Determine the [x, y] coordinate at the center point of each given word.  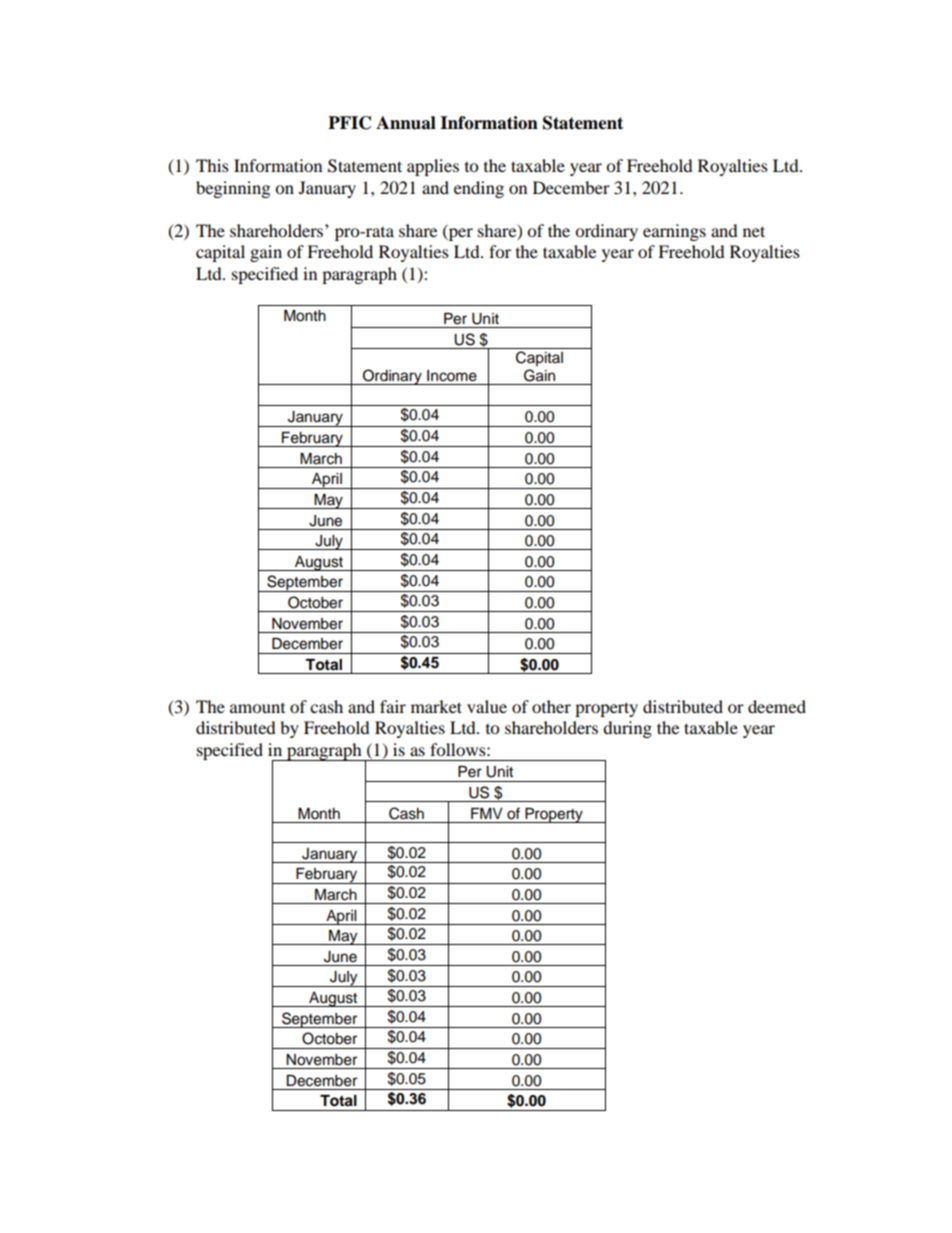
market [436, 706]
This [212, 165]
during [627, 729]
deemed [777, 706]
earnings [674, 232]
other [551, 706]
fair [393, 706]
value [487, 706]
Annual [406, 123]
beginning [233, 189]
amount [257, 708]
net [754, 231]
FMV [487, 813]
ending [479, 189]
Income [452, 376]
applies [433, 167]
